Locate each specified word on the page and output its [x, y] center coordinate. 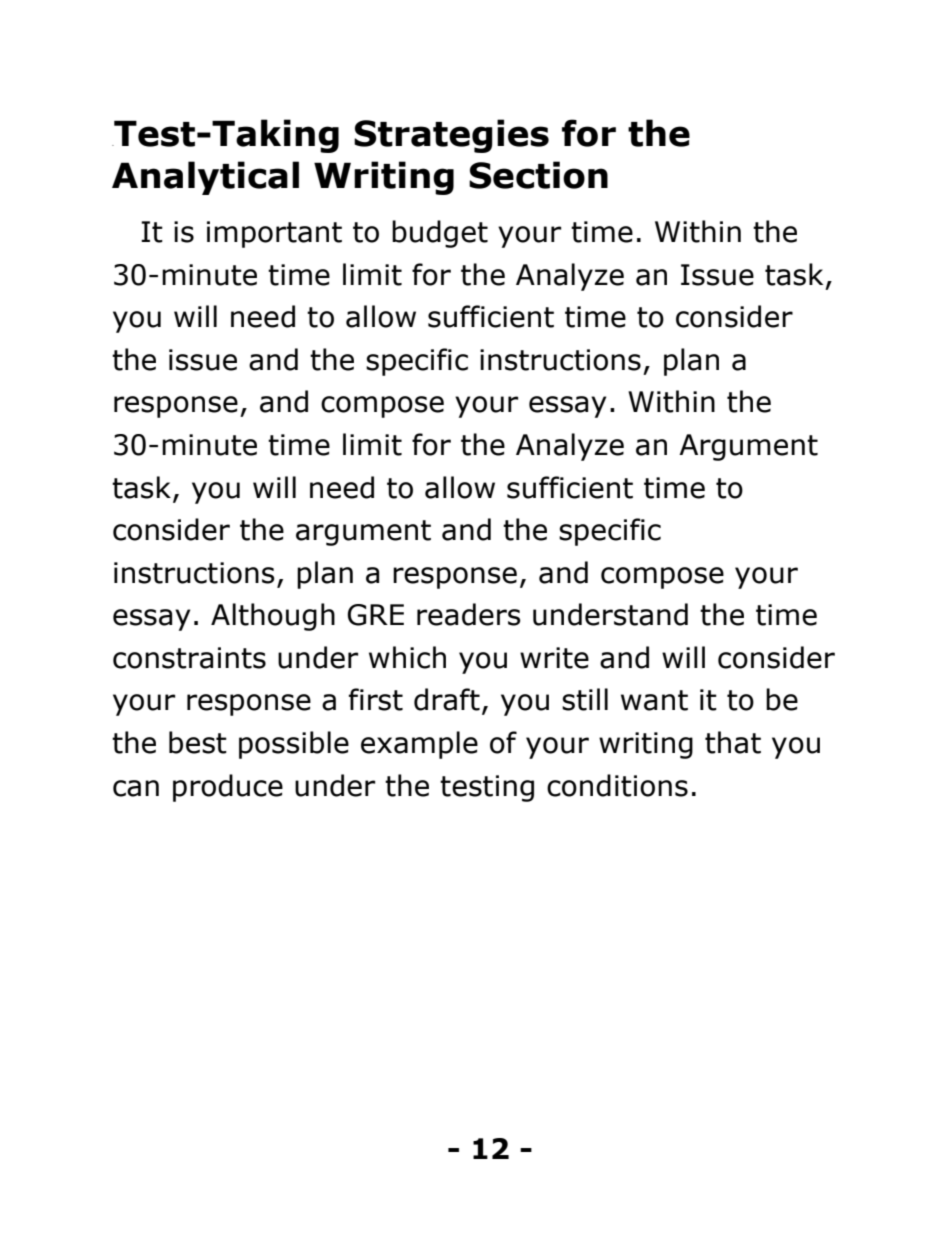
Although [273, 617]
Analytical [205, 178]
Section [538, 175]
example [419, 745]
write [554, 658]
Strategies [451, 136]
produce [228, 788]
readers [469, 614]
